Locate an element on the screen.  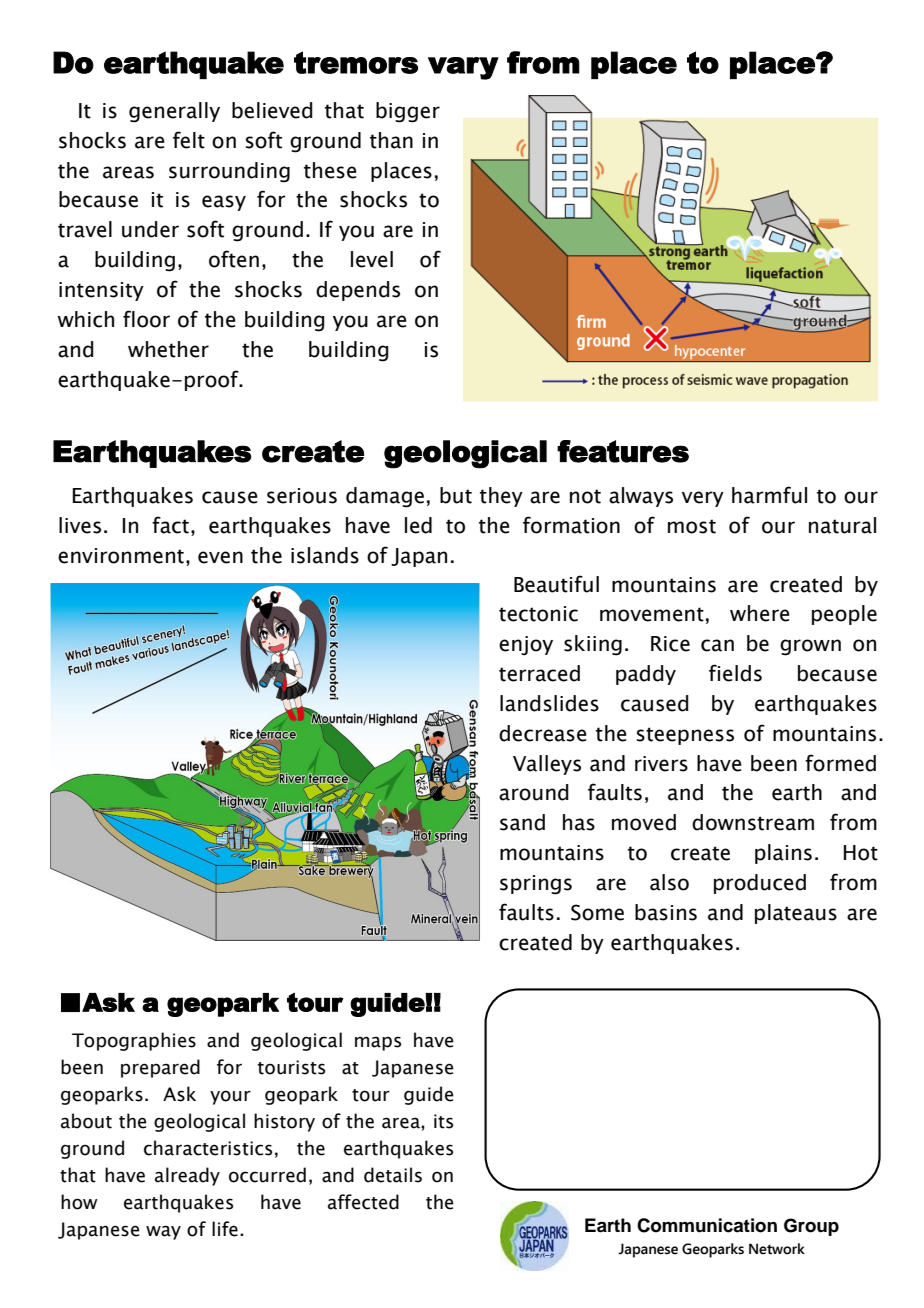
Group is located at coordinates (811, 1227).
